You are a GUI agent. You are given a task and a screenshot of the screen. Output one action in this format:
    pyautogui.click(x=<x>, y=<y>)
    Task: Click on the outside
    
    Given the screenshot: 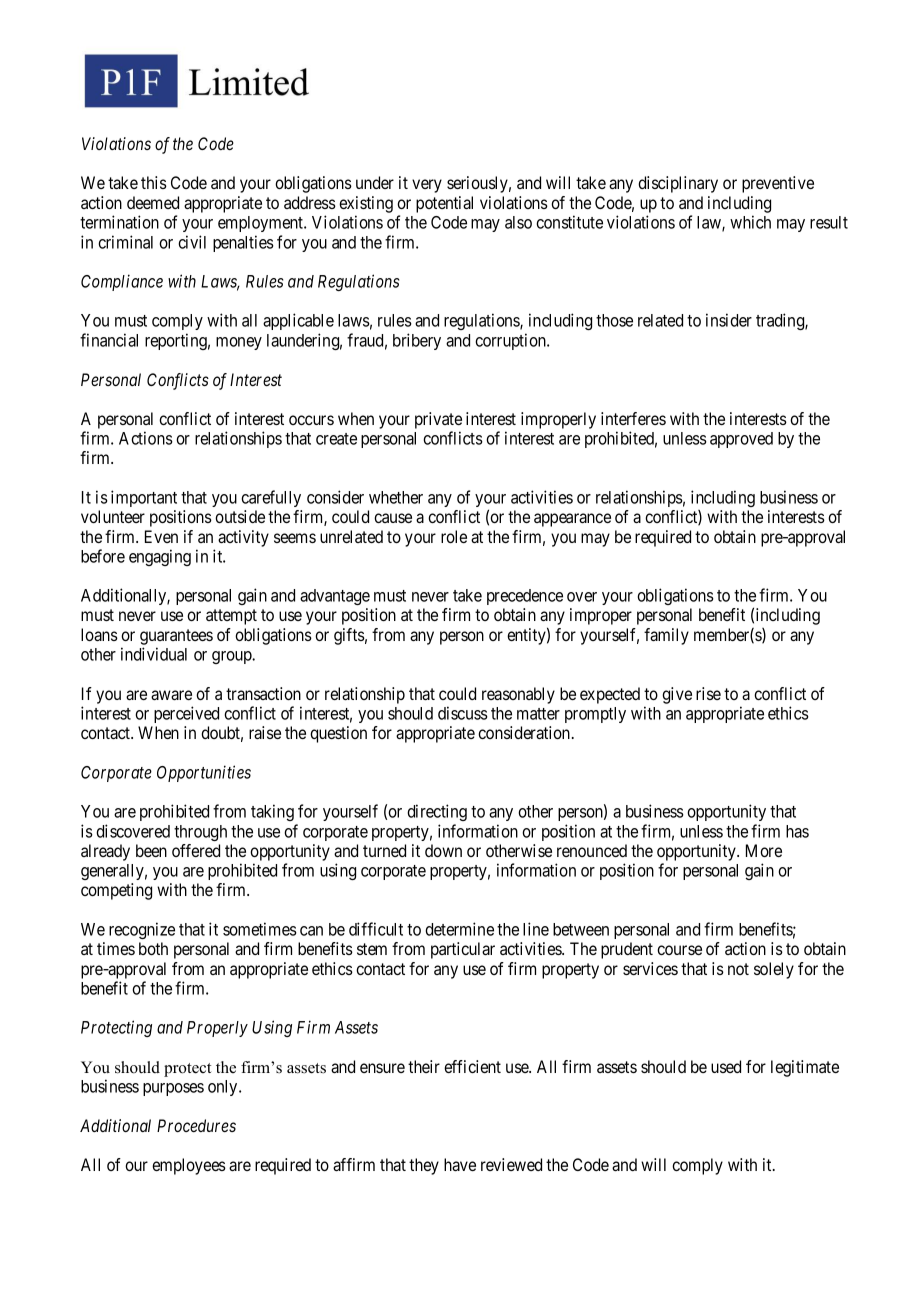 What is the action you would take?
    pyautogui.click(x=240, y=516)
